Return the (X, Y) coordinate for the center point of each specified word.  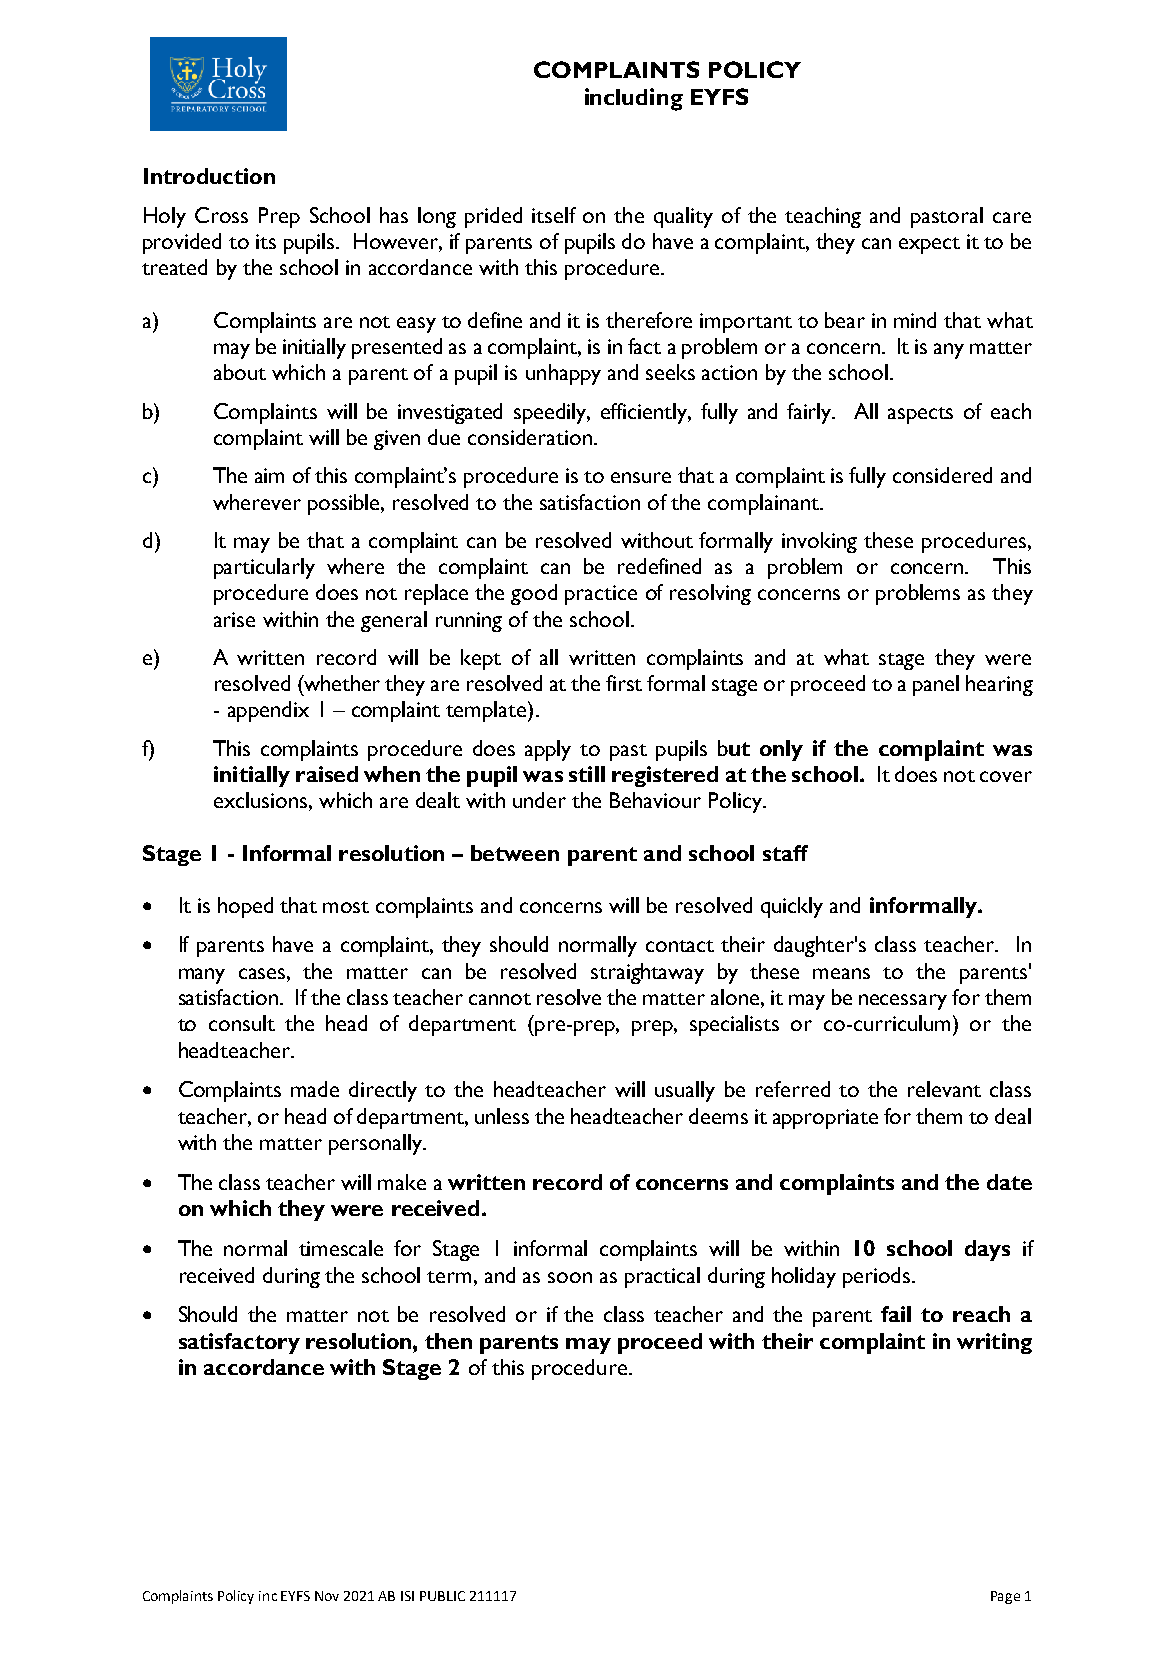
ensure (641, 477)
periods (878, 1277)
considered (942, 475)
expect (929, 245)
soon (570, 1277)
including (634, 99)
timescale (341, 1248)
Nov (327, 1596)
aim (269, 475)
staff (785, 853)
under (539, 800)
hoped (245, 907)
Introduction (209, 176)
